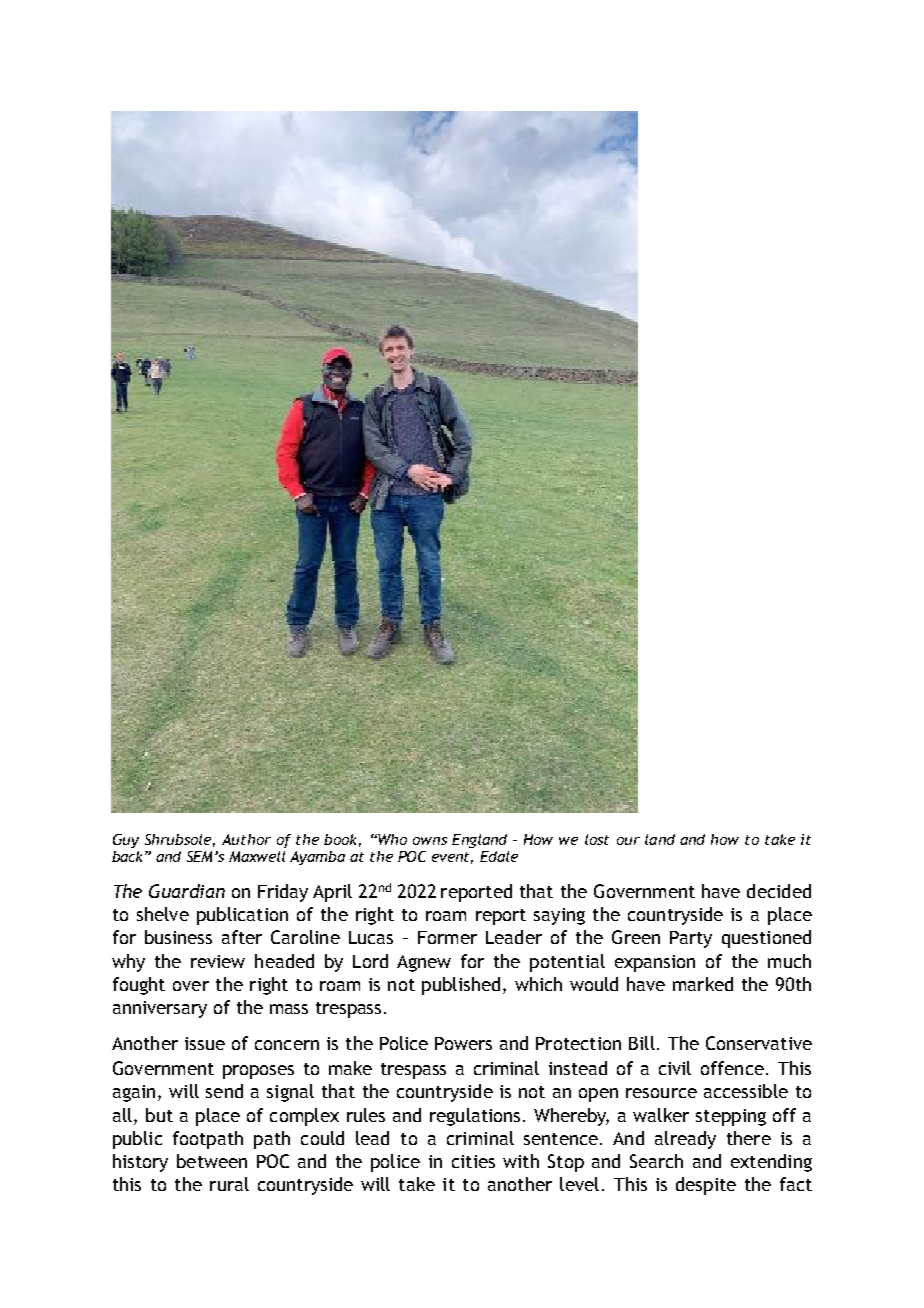 Image resolution: width=924 pixels, height=1308 pixels. I want to click on expansion, so click(655, 963).
